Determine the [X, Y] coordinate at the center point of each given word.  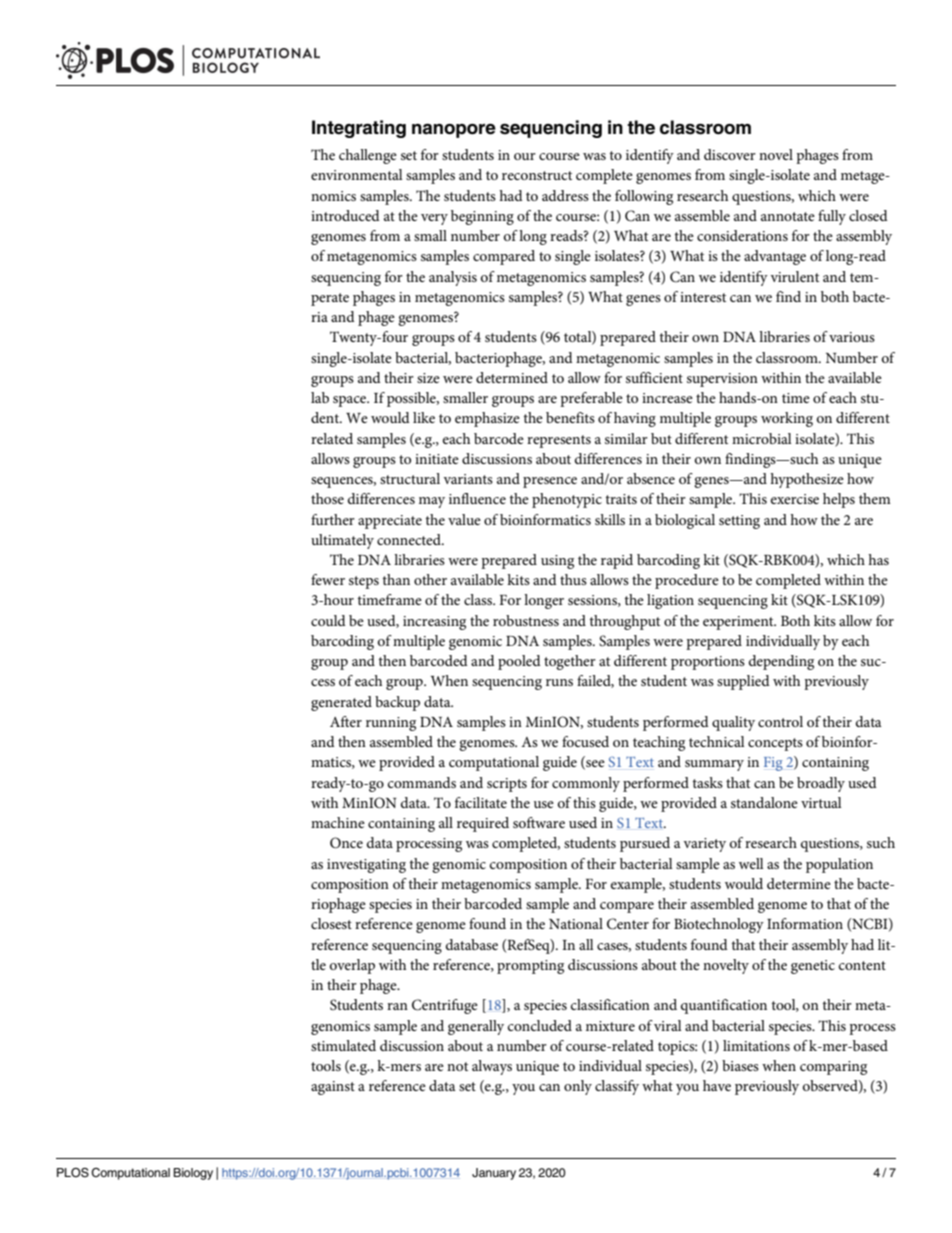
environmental [357, 174]
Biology [193, 1174]
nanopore [454, 130]
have [717, 1085]
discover [730, 154]
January [494, 1174]
